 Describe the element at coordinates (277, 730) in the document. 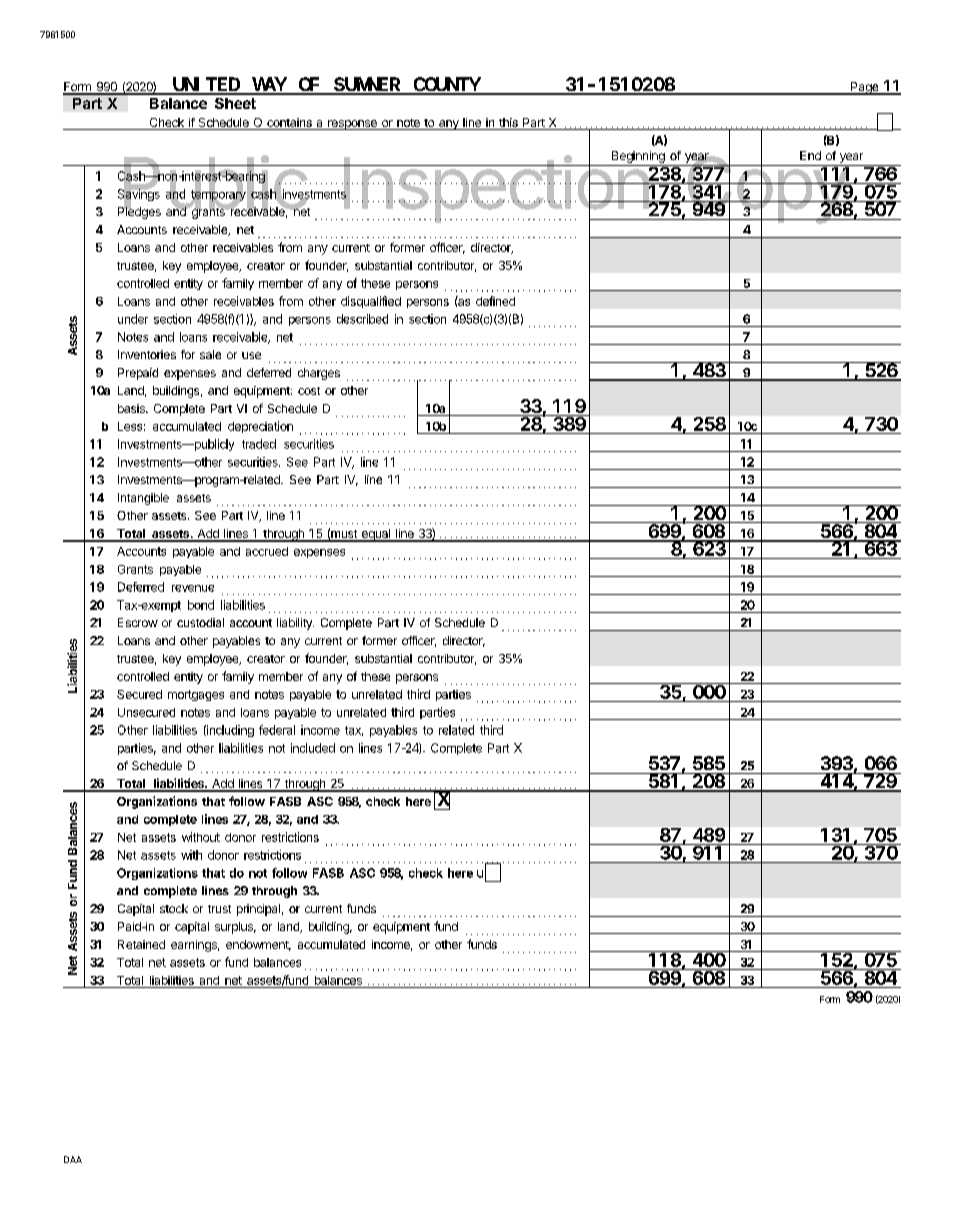

I see `federal` at that location.
